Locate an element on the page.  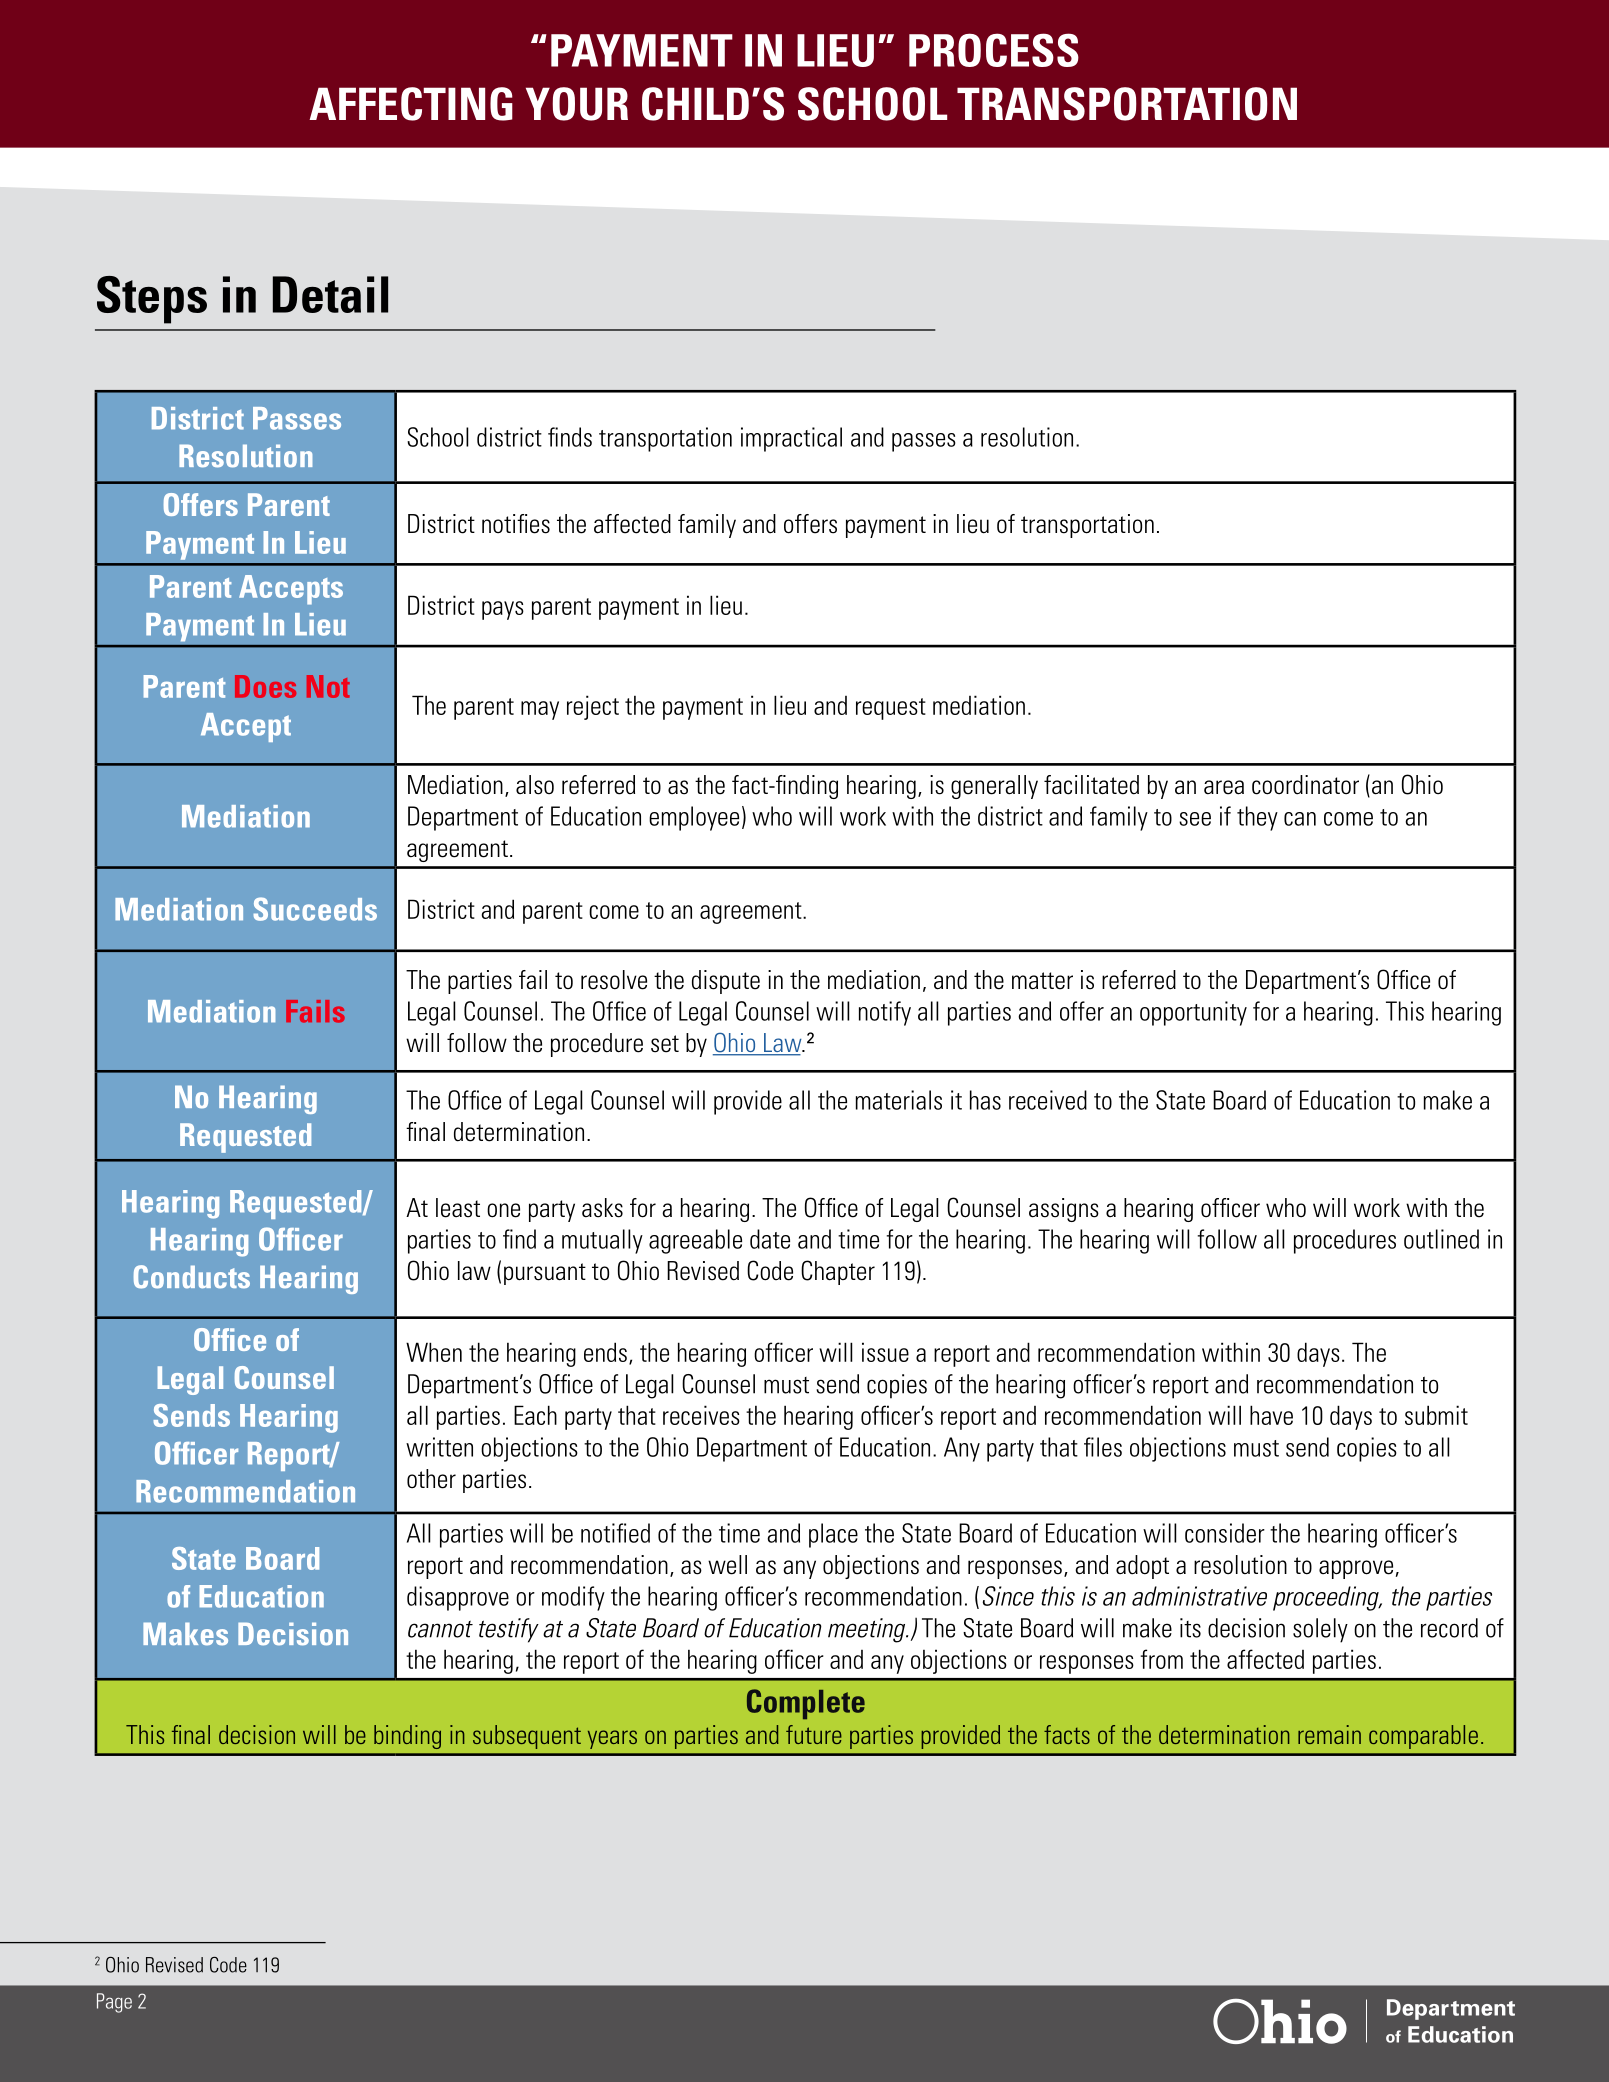
Page is located at coordinates (114, 2003).
